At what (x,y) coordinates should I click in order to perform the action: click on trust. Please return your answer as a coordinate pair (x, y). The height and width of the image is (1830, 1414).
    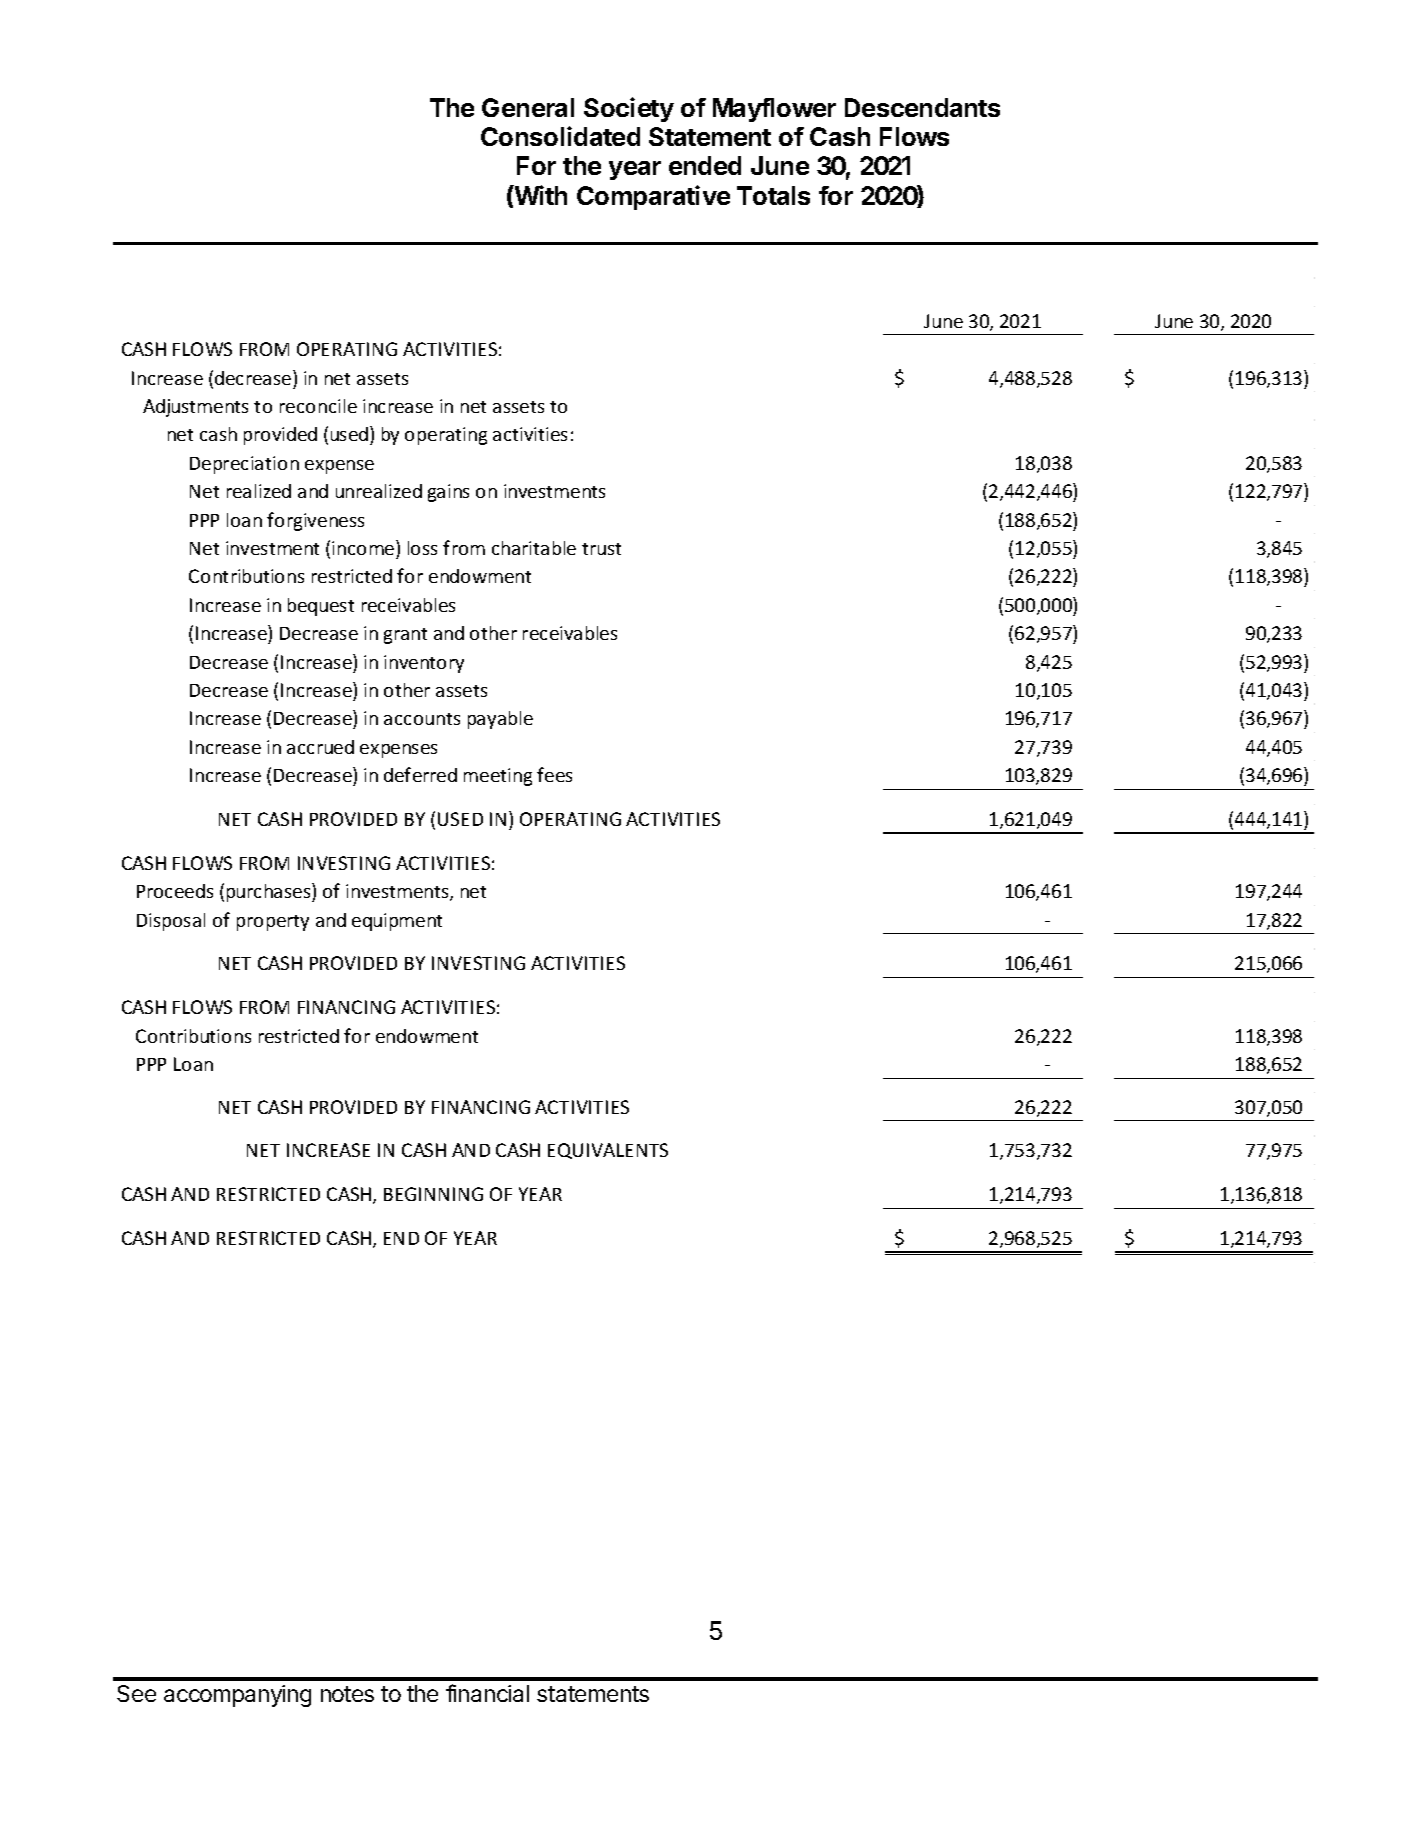
    Looking at the image, I should click on (601, 549).
